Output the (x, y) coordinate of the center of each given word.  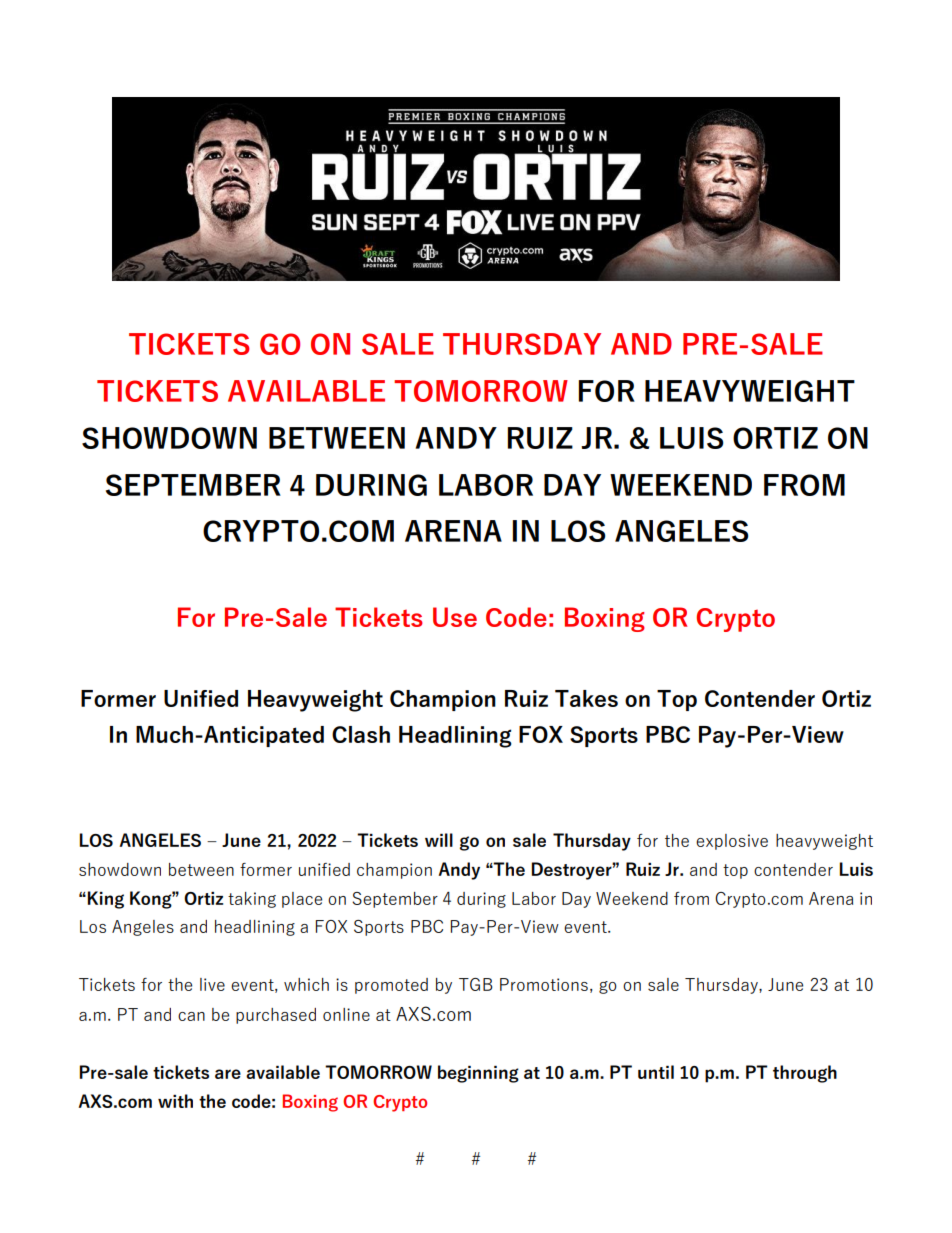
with (175, 1101)
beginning (478, 1074)
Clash (361, 734)
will (439, 840)
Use (455, 617)
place (302, 900)
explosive (732, 842)
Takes (586, 698)
